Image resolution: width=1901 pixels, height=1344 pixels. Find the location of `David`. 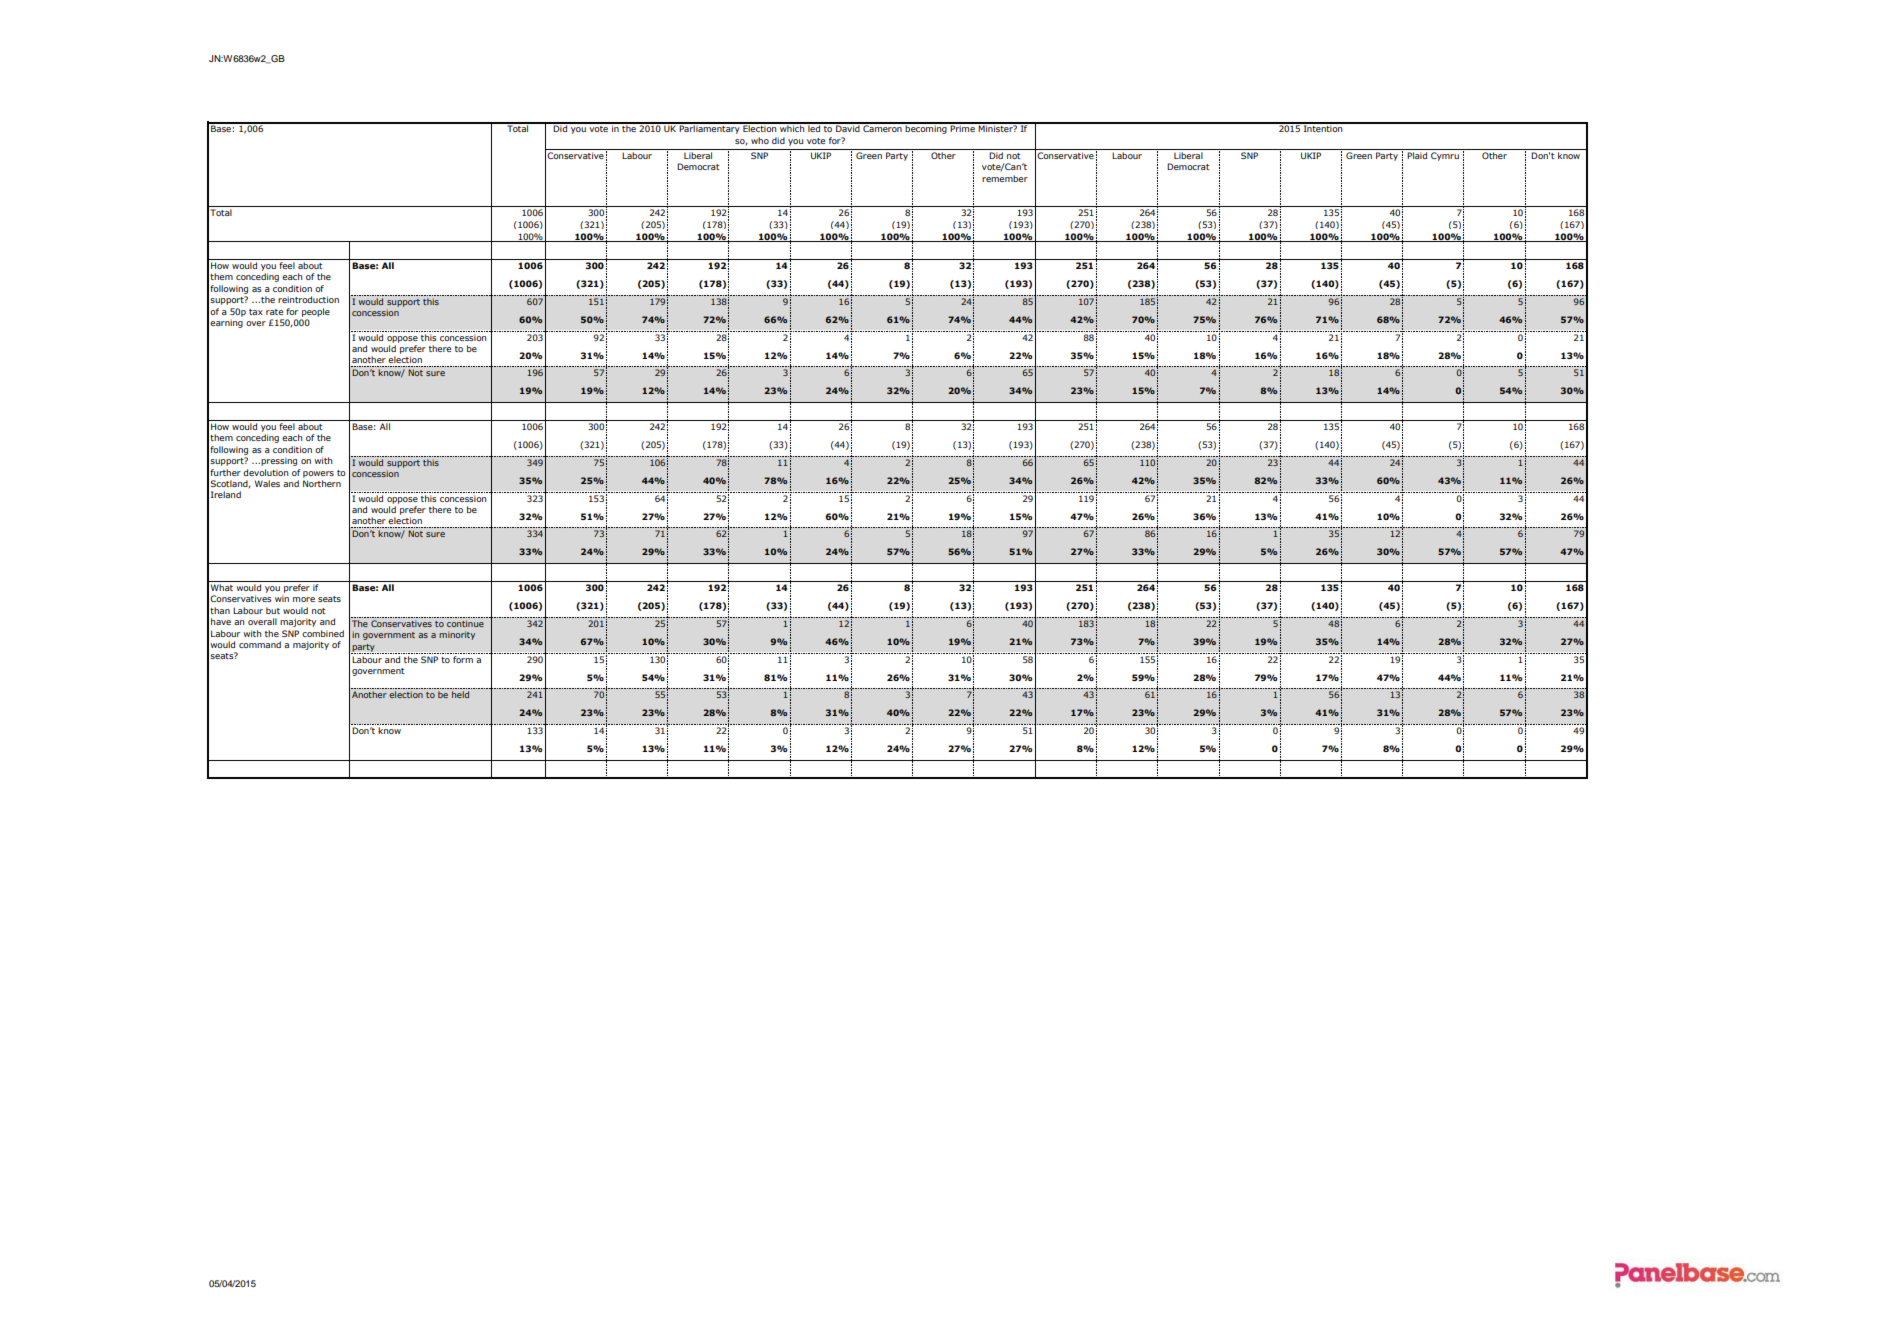

David is located at coordinates (848, 127).
